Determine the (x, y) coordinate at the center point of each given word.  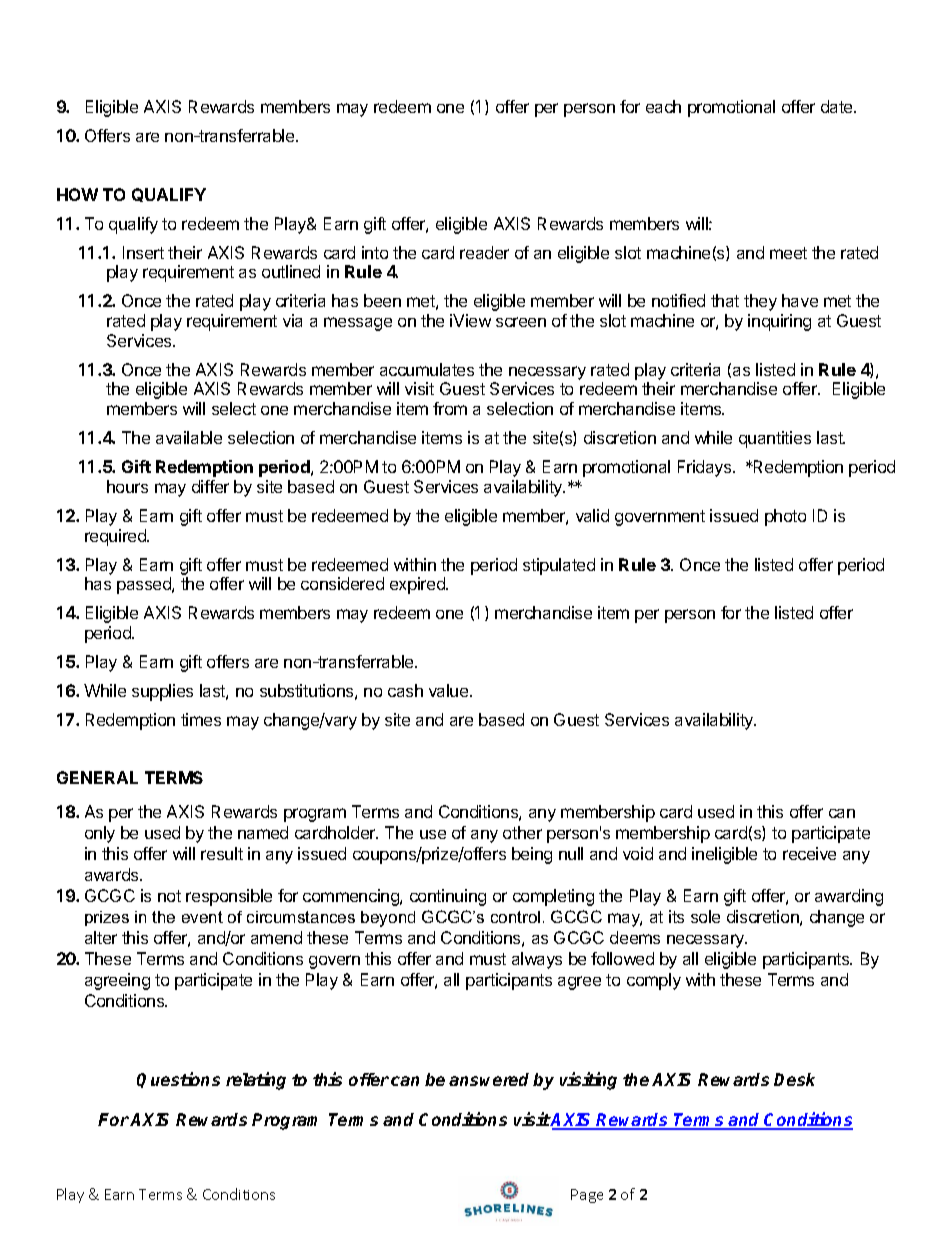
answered (489, 1079)
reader (484, 252)
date (838, 106)
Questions (178, 1080)
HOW (77, 194)
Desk (794, 1079)
